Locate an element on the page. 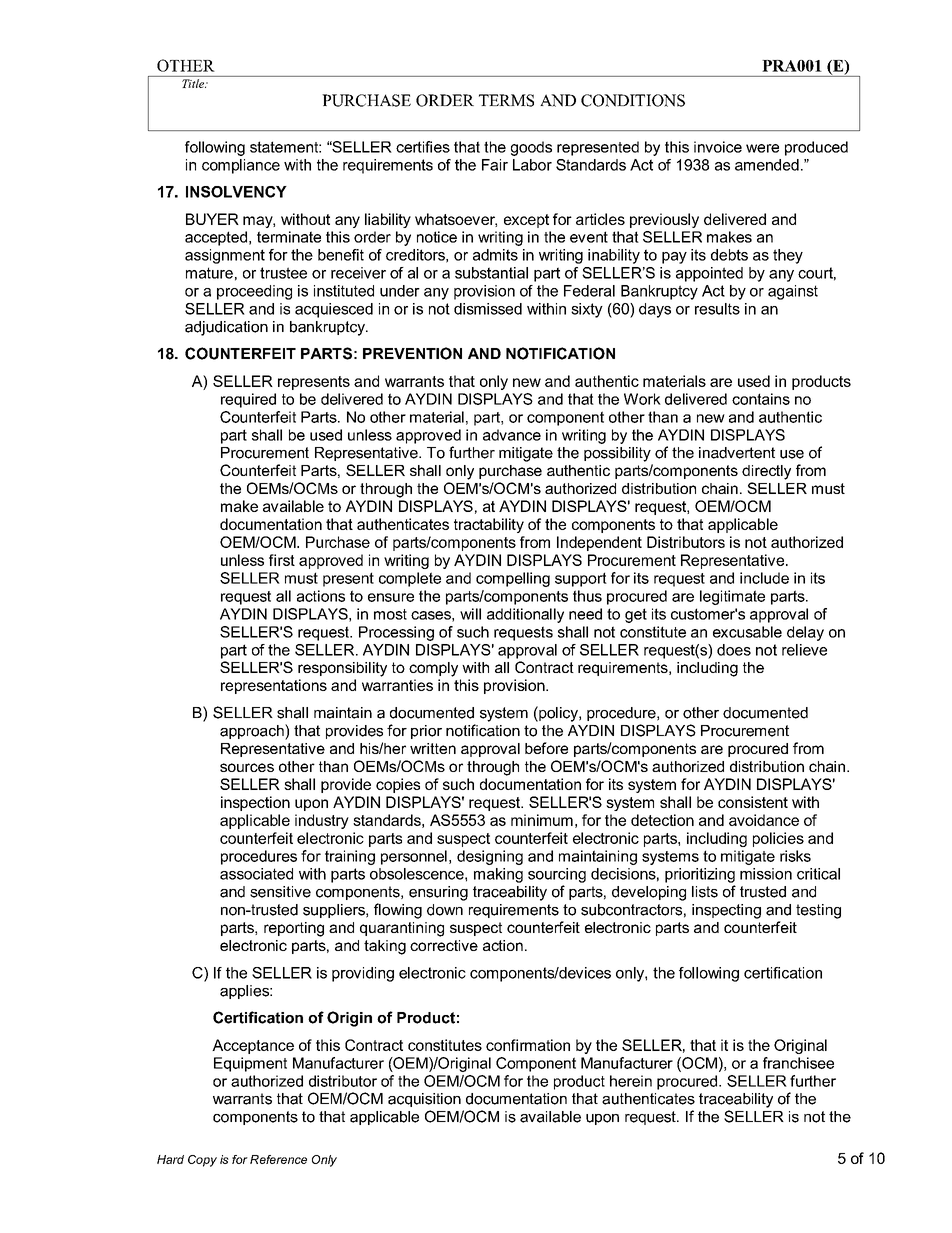  compliance is located at coordinates (241, 166).
